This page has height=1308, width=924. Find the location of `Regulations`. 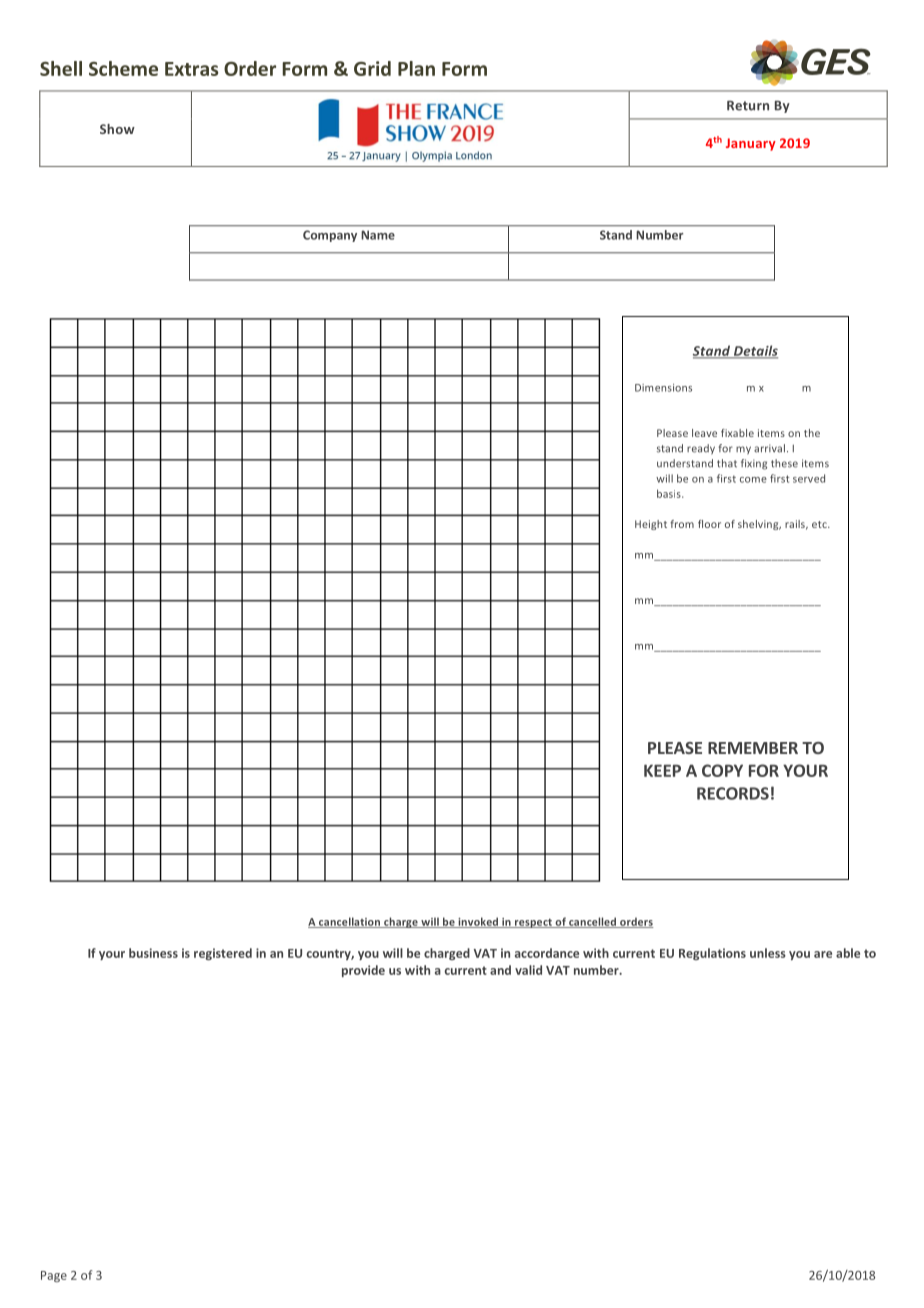

Regulations is located at coordinates (712, 954).
